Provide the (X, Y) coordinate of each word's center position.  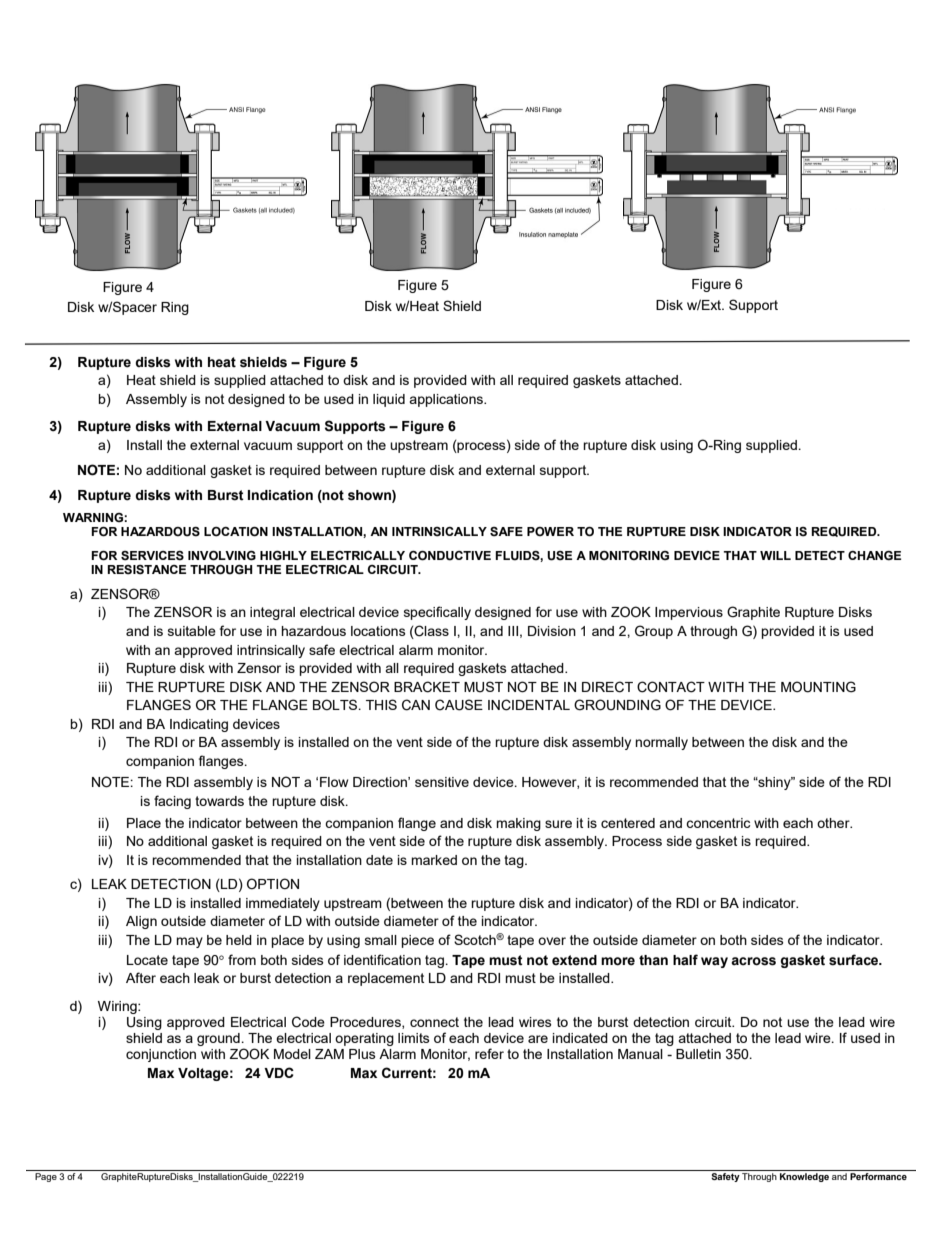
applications (447, 400)
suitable (192, 631)
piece (417, 941)
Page (46, 1177)
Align (141, 922)
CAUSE (459, 705)
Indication (280, 495)
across (753, 961)
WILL (775, 555)
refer (489, 1053)
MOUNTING (818, 687)
